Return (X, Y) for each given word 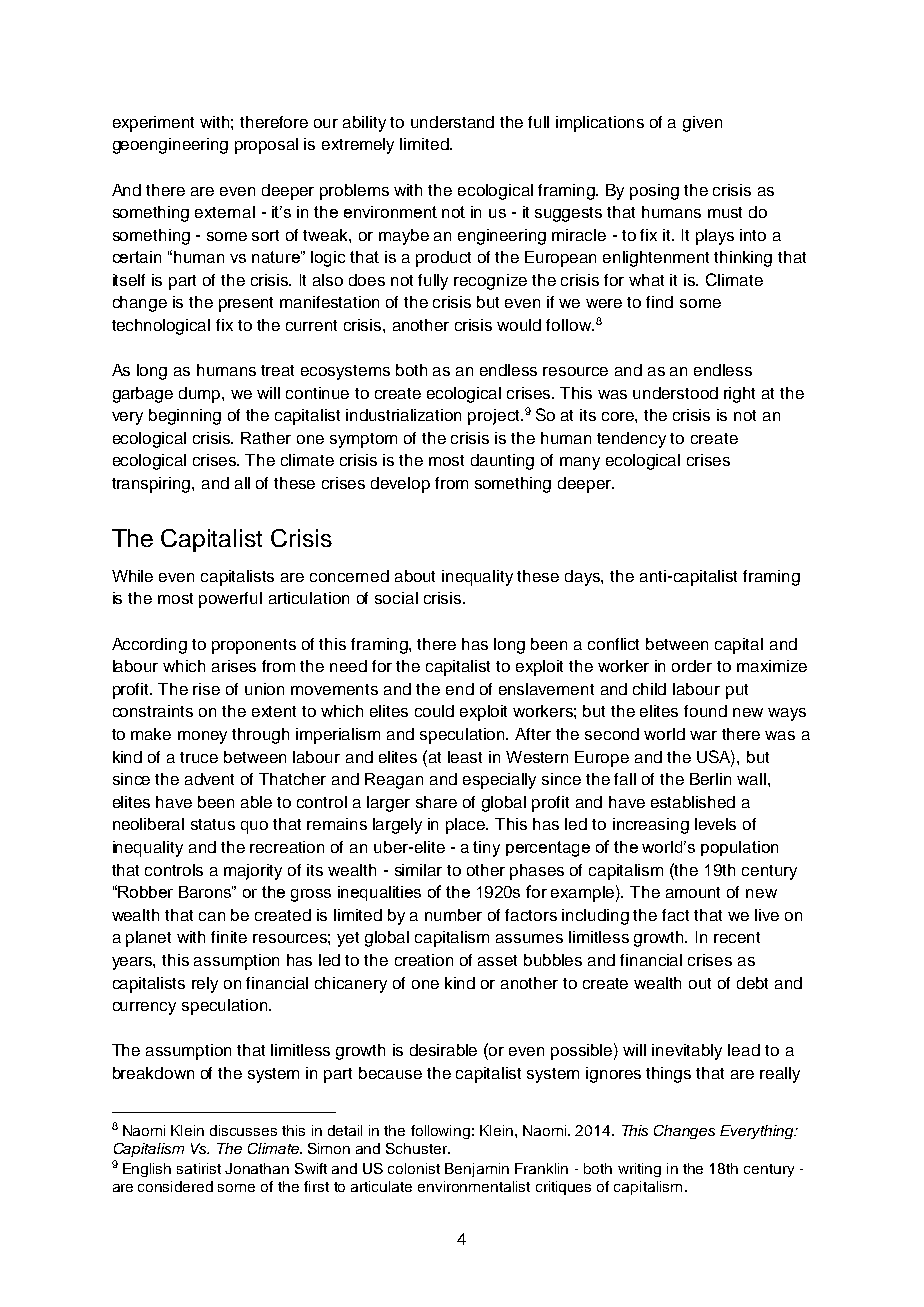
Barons (206, 892)
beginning (185, 417)
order (692, 666)
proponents (254, 646)
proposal (266, 146)
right (739, 395)
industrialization (403, 415)
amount (693, 892)
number (453, 915)
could (434, 711)
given (702, 124)
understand (452, 122)
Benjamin (477, 1170)
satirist (199, 1168)
